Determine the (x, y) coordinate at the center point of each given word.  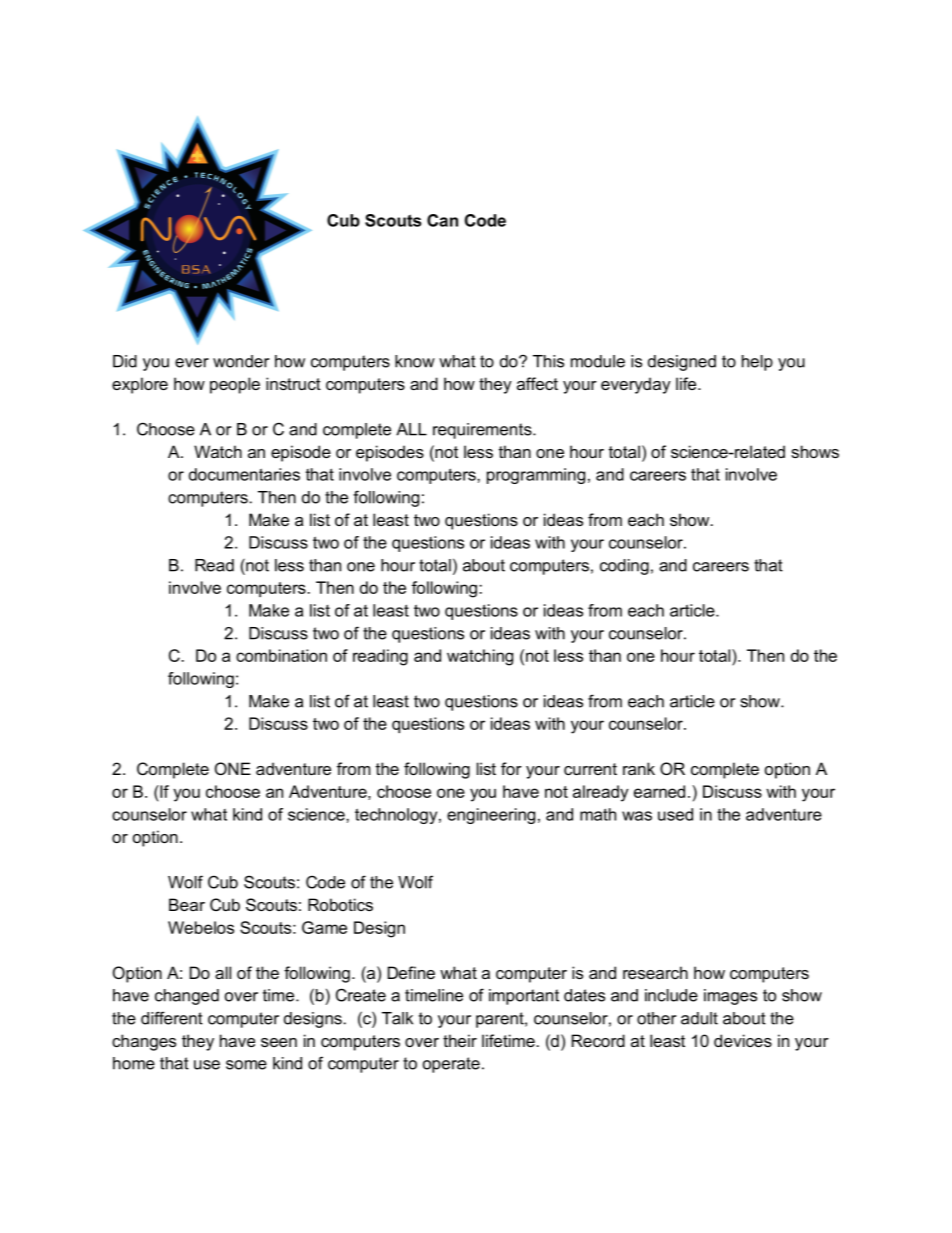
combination (281, 655)
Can (442, 220)
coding (624, 567)
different (172, 1018)
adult (699, 1018)
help (757, 363)
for (511, 768)
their (460, 1040)
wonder (241, 361)
